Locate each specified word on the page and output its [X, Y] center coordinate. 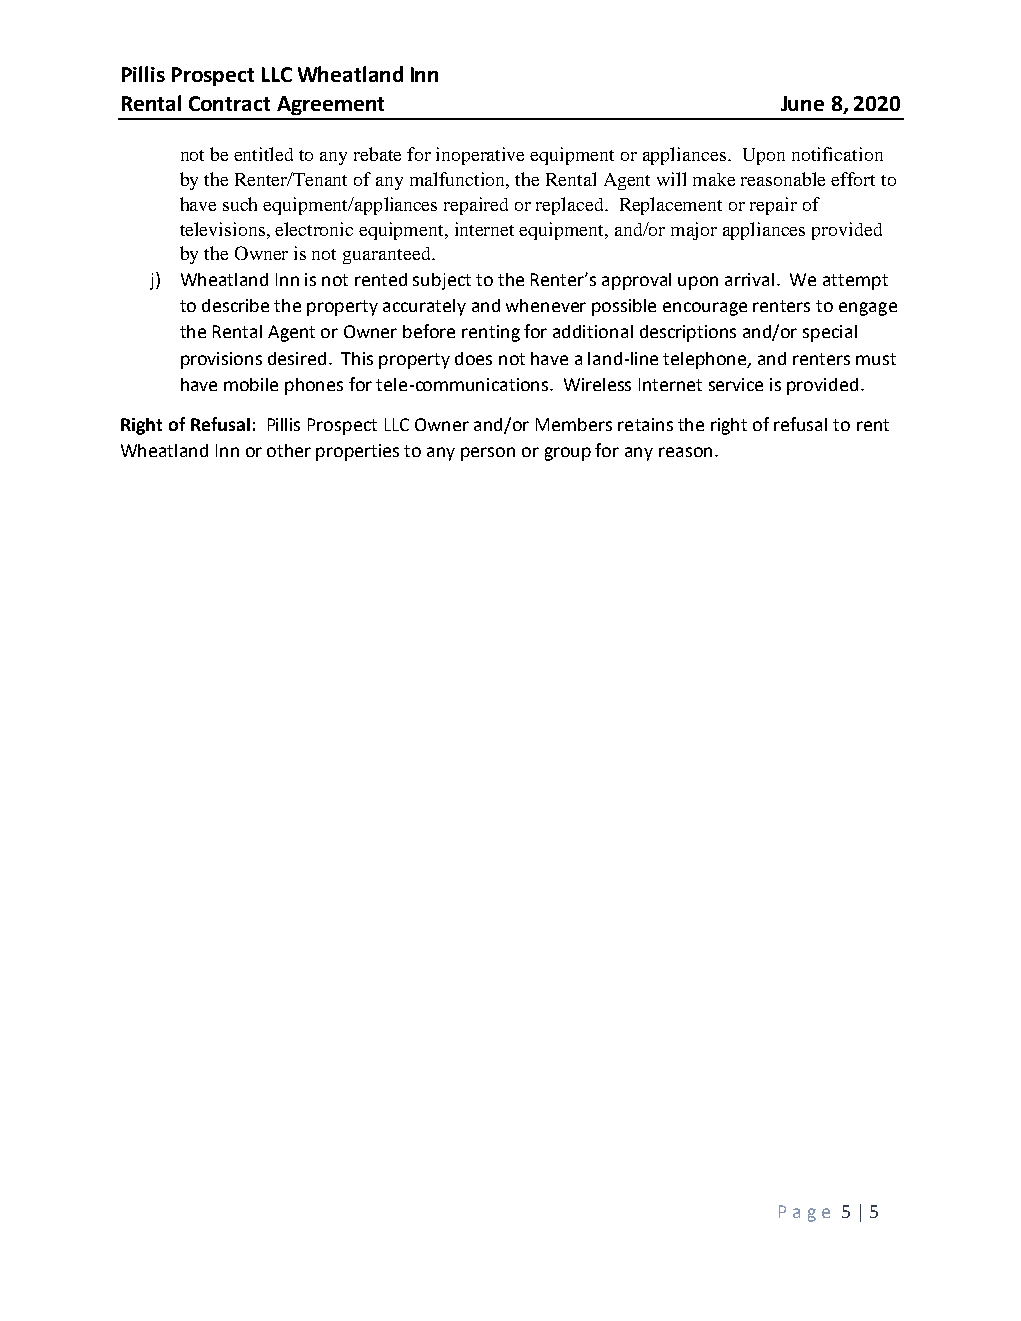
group [568, 454]
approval [636, 281]
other [289, 450]
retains [645, 424]
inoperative [480, 156]
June [802, 103]
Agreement [330, 105]
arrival [749, 279]
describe [235, 305]
